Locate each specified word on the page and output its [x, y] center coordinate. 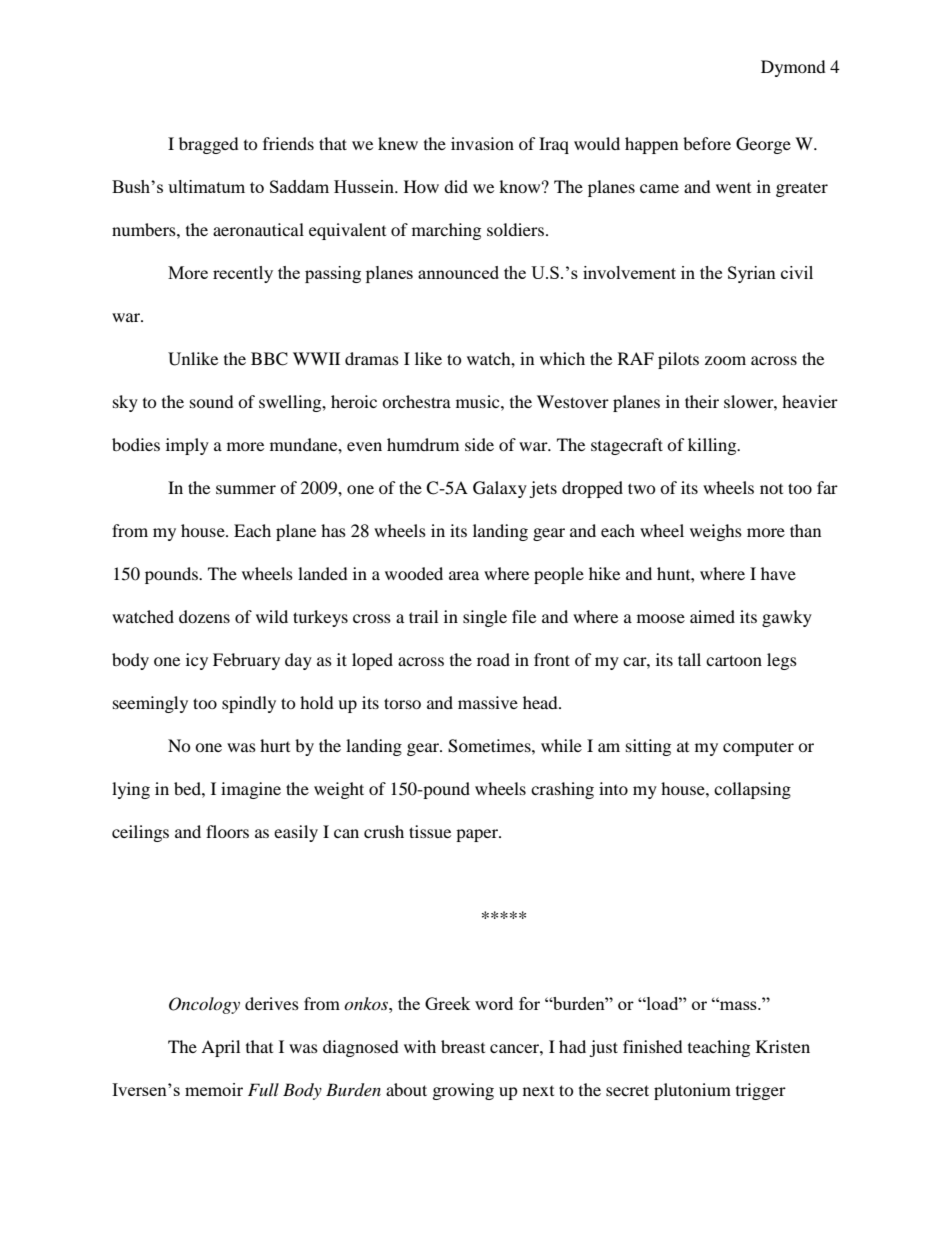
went [733, 188]
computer [758, 748]
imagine [251, 790]
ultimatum [206, 186]
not [771, 489]
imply [187, 446]
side [479, 444]
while [561, 745]
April [220, 1048]
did [456, 186]
